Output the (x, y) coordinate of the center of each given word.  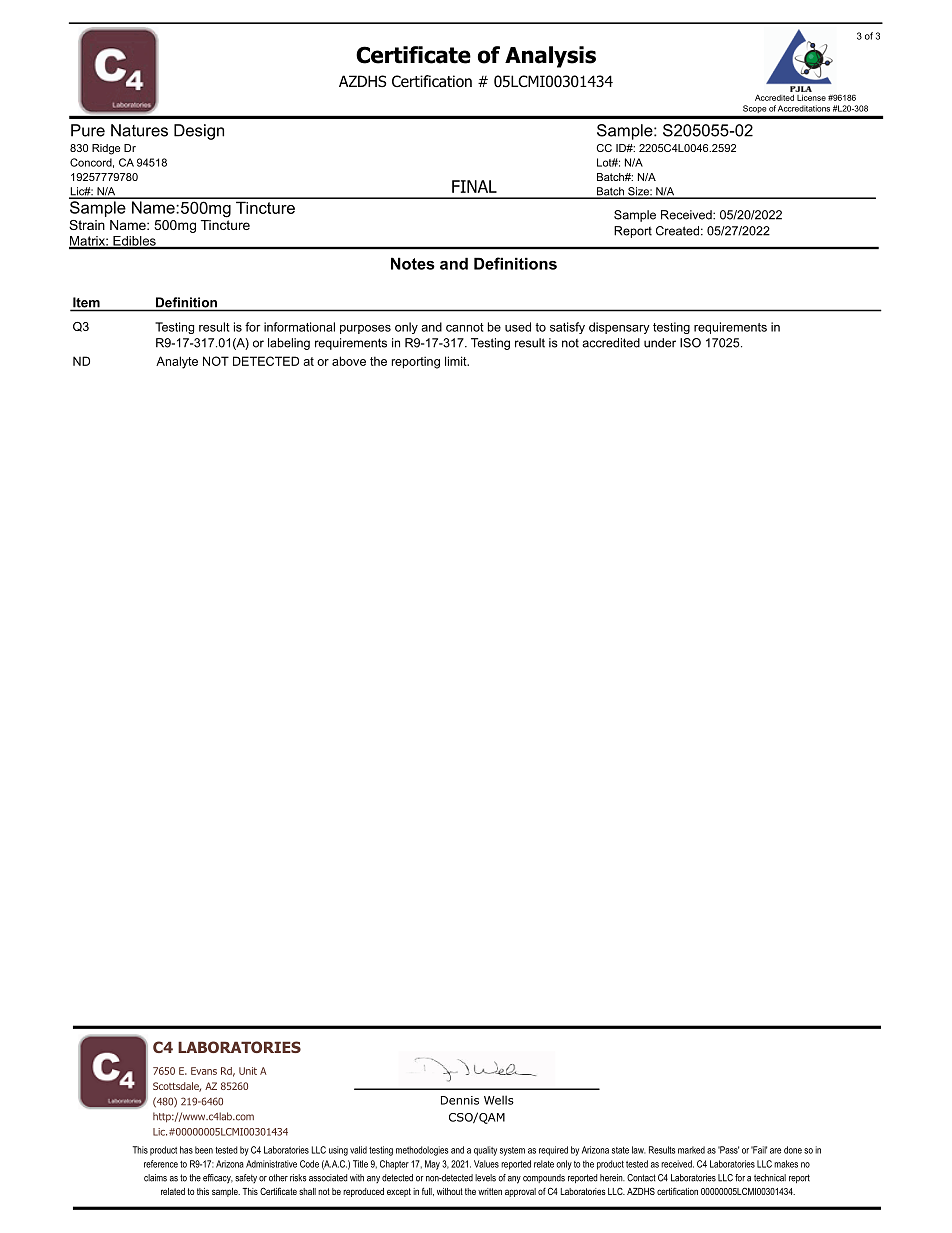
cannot (465, 327)
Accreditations (804, 108)
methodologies (422, 1151)
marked (691, 1150)
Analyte (177, 362)
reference (161, 1164)
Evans (204, 1071)
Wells (499, 1100)
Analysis (550, 57)
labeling (289, 344)
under (660, 343)
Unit (248, 1071)
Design (199, 132)
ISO (690, 343)
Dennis (460, 1100)
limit (457, 361)
